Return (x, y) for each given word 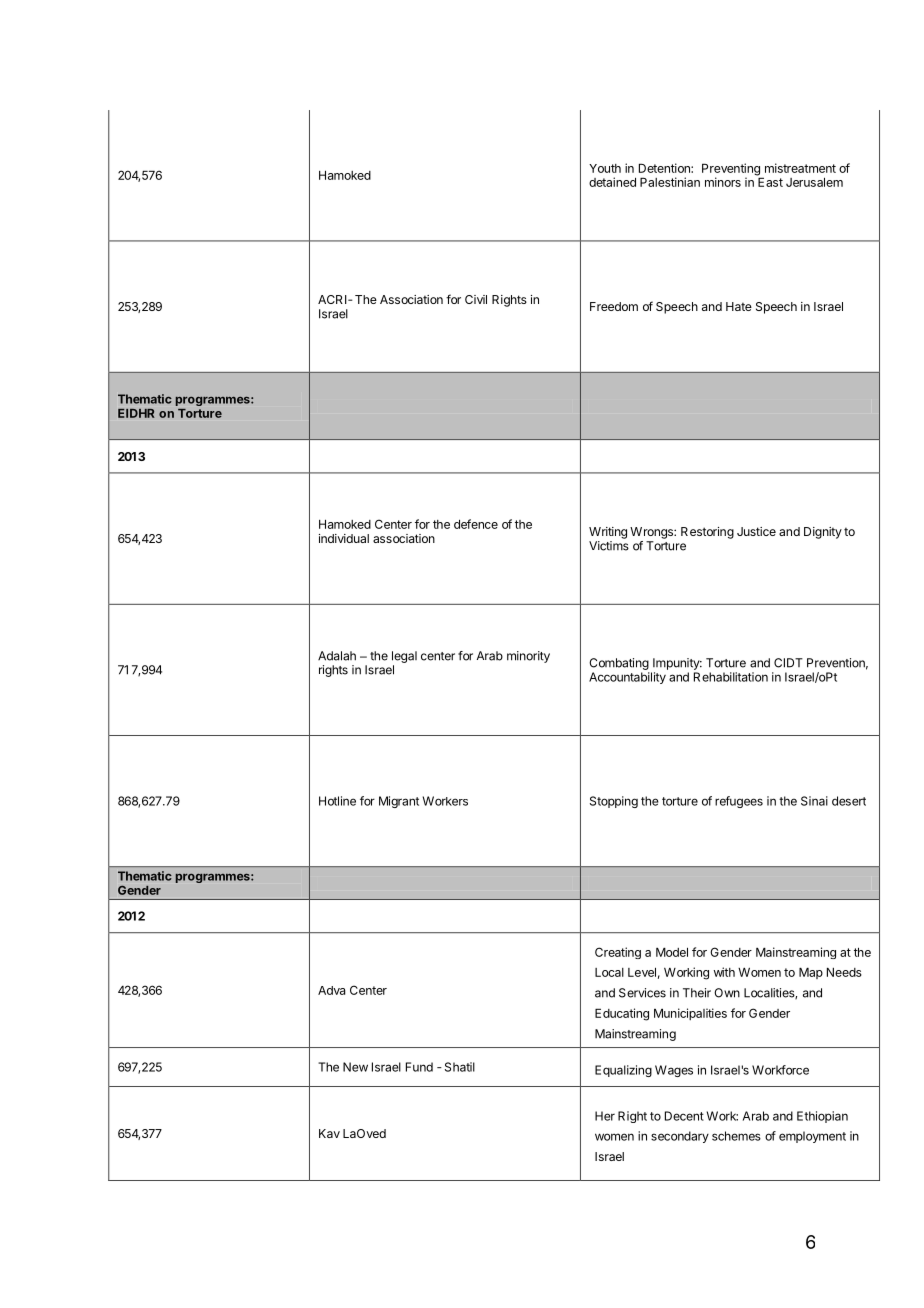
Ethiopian (822, 1117)
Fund (419, 1067)
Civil (476, 299)
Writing (608, 533)
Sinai (814, 801)
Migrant (399, 802)
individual (344, 538)
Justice (756, 531)
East (770, 182)
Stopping (614, 802)
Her (605, 1116)
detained (612, 182)
